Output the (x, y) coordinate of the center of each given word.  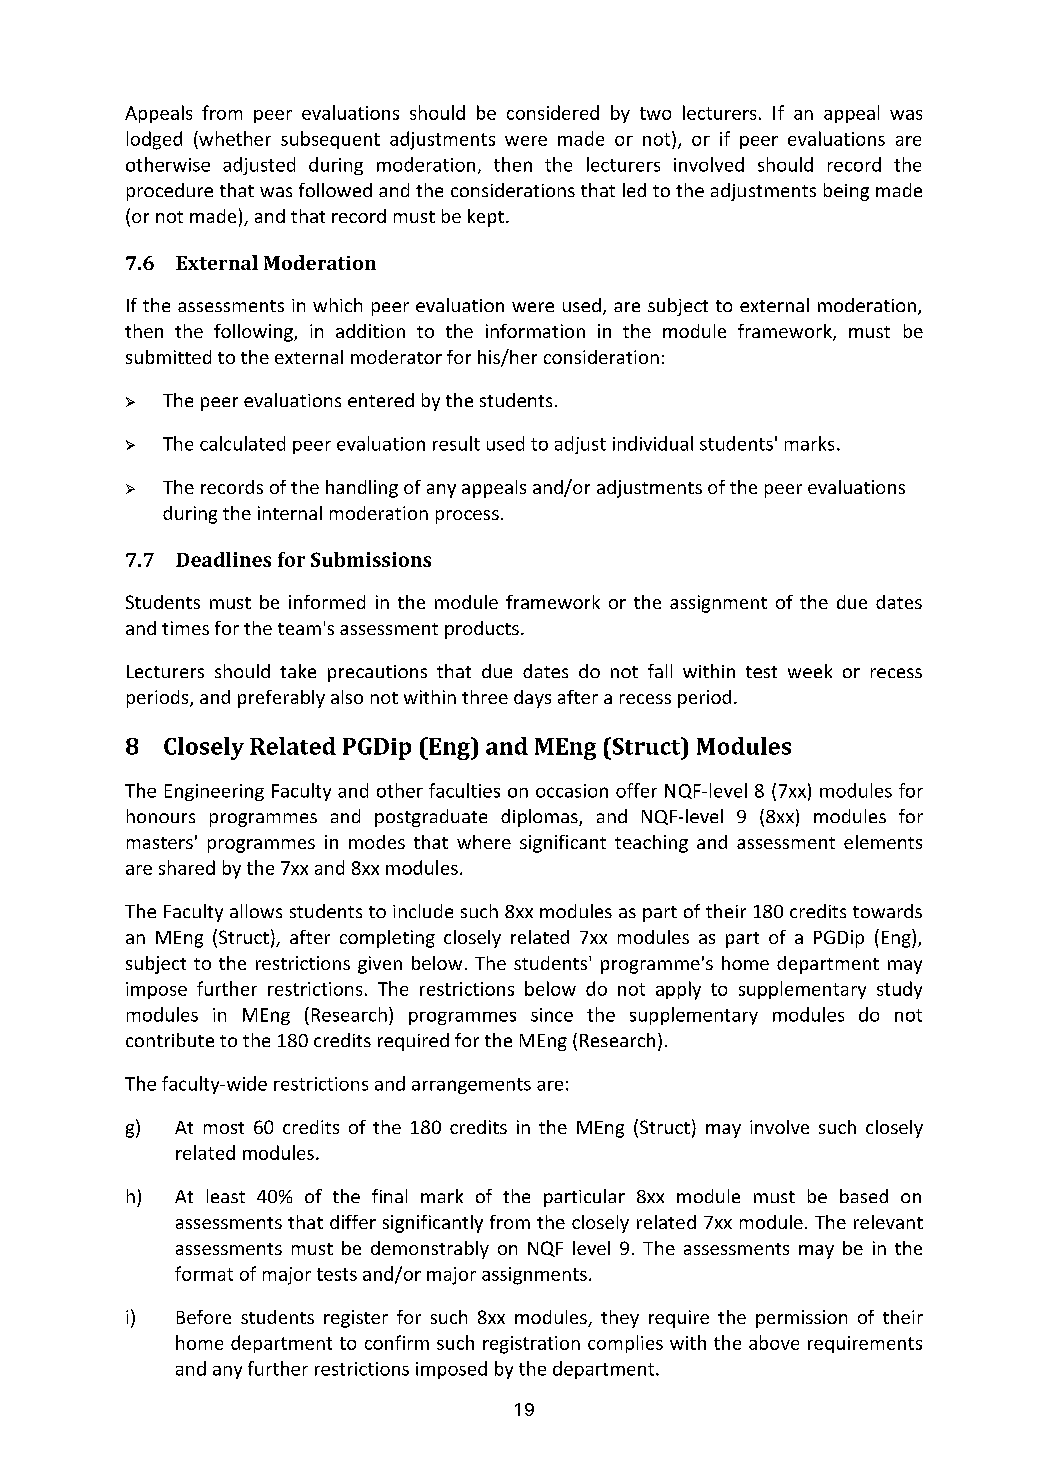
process (467, 517)
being (846, 192)
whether (234, 138)
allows (256, 911)
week (810, 671)
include (423, 911)
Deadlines (223, 559)
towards (887, 911)
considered (553, 112)
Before (204, 1317)
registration (531, 1345)
